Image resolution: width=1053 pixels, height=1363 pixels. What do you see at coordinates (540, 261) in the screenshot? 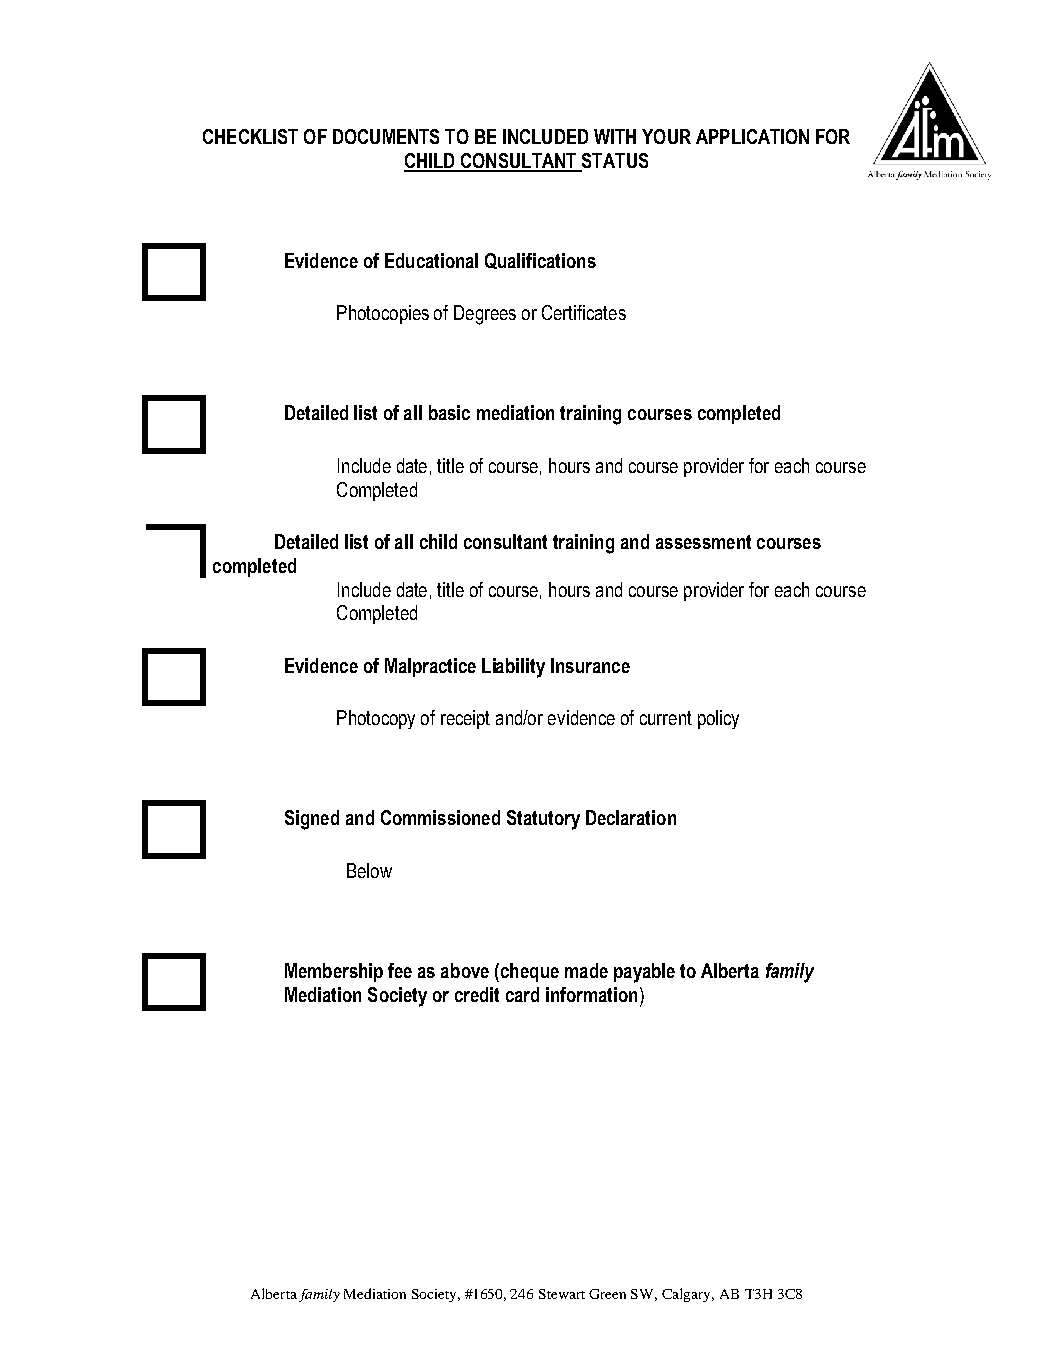
I see `Qualifications` at bounding box center [540, 261].
